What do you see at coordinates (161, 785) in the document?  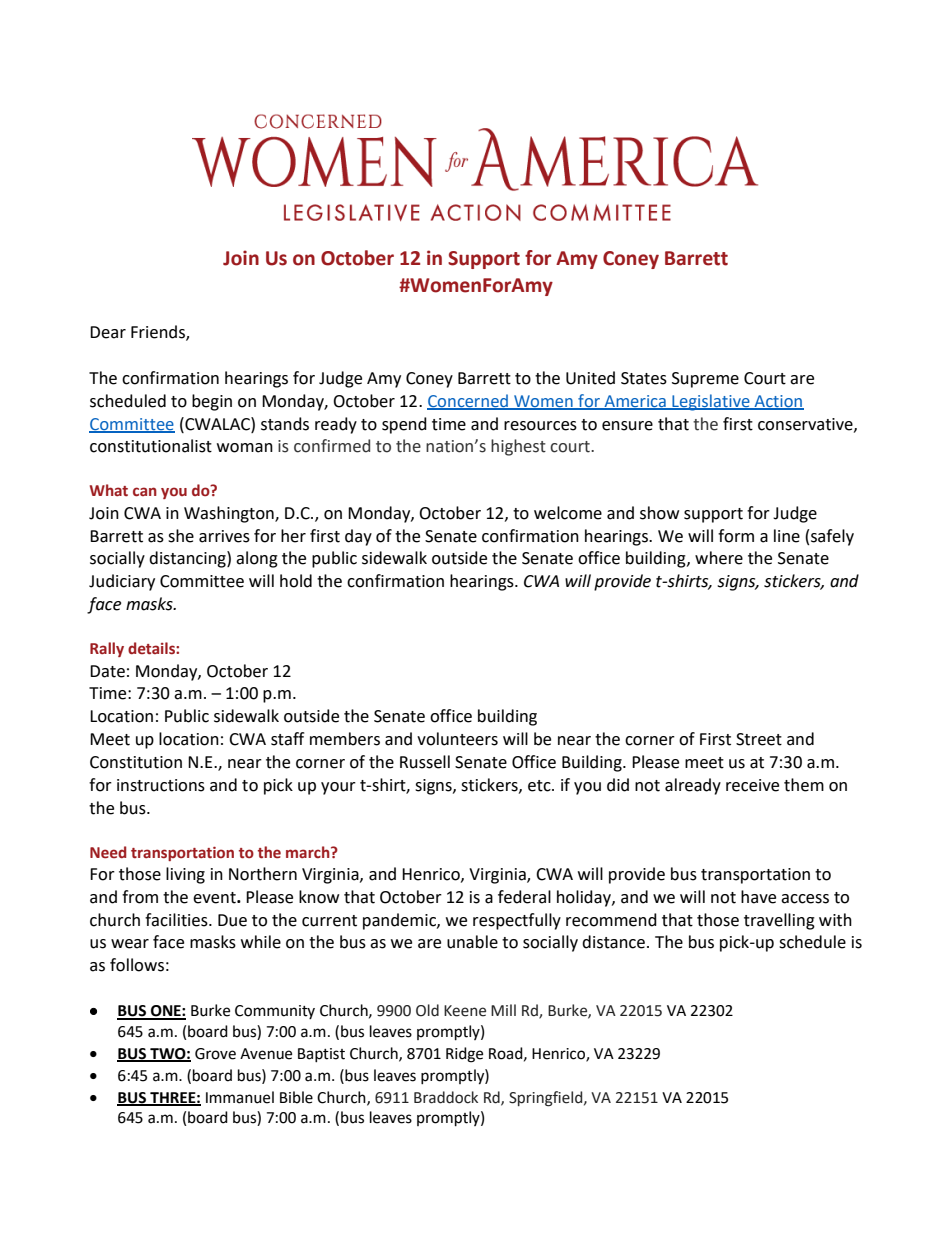 I see `instructions` at bounding box center [161, 785].
